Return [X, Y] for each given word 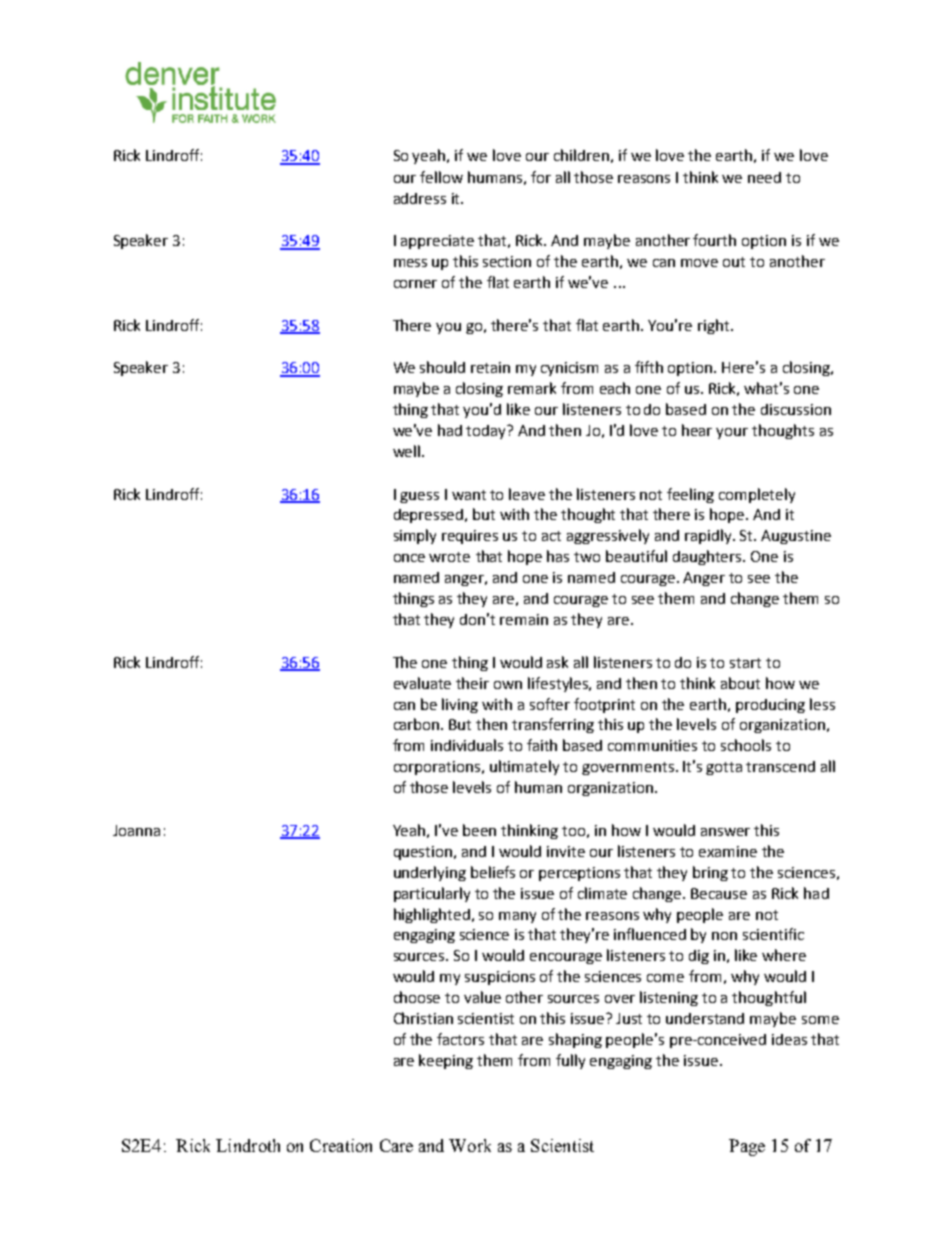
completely [757, 495]
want [469, 495]
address [420, 198]
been [479, 830]
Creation [341, 1145]
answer [725, 832]
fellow [441, 177]
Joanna [136, 830]
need [764, 177]
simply [415, 536]
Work [470, 1145]
